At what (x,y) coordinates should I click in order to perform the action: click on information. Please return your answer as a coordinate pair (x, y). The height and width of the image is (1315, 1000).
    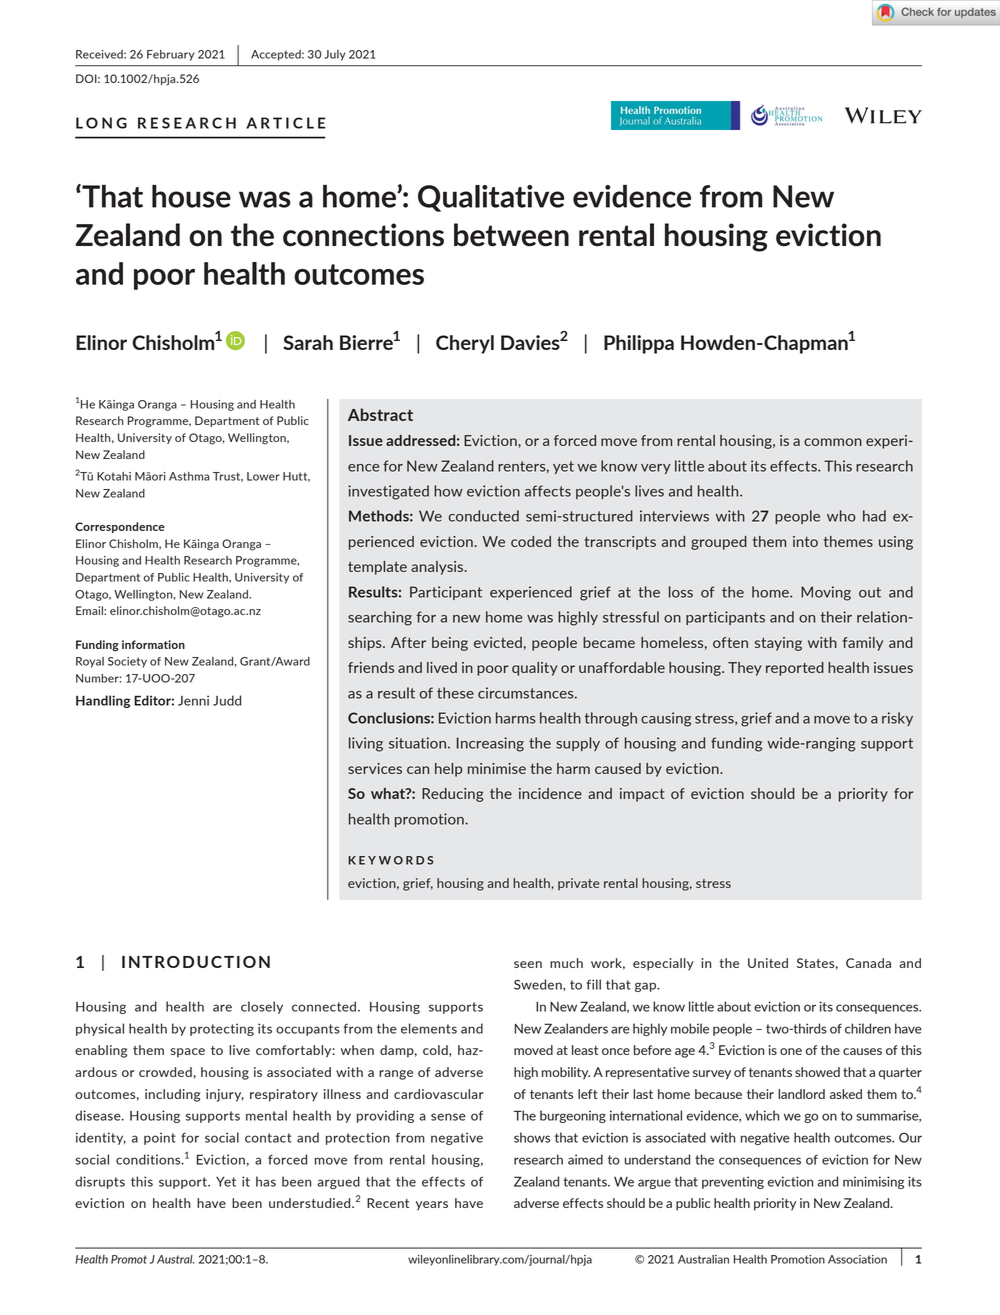
    Looking at the image, I should click on (153, 644).
